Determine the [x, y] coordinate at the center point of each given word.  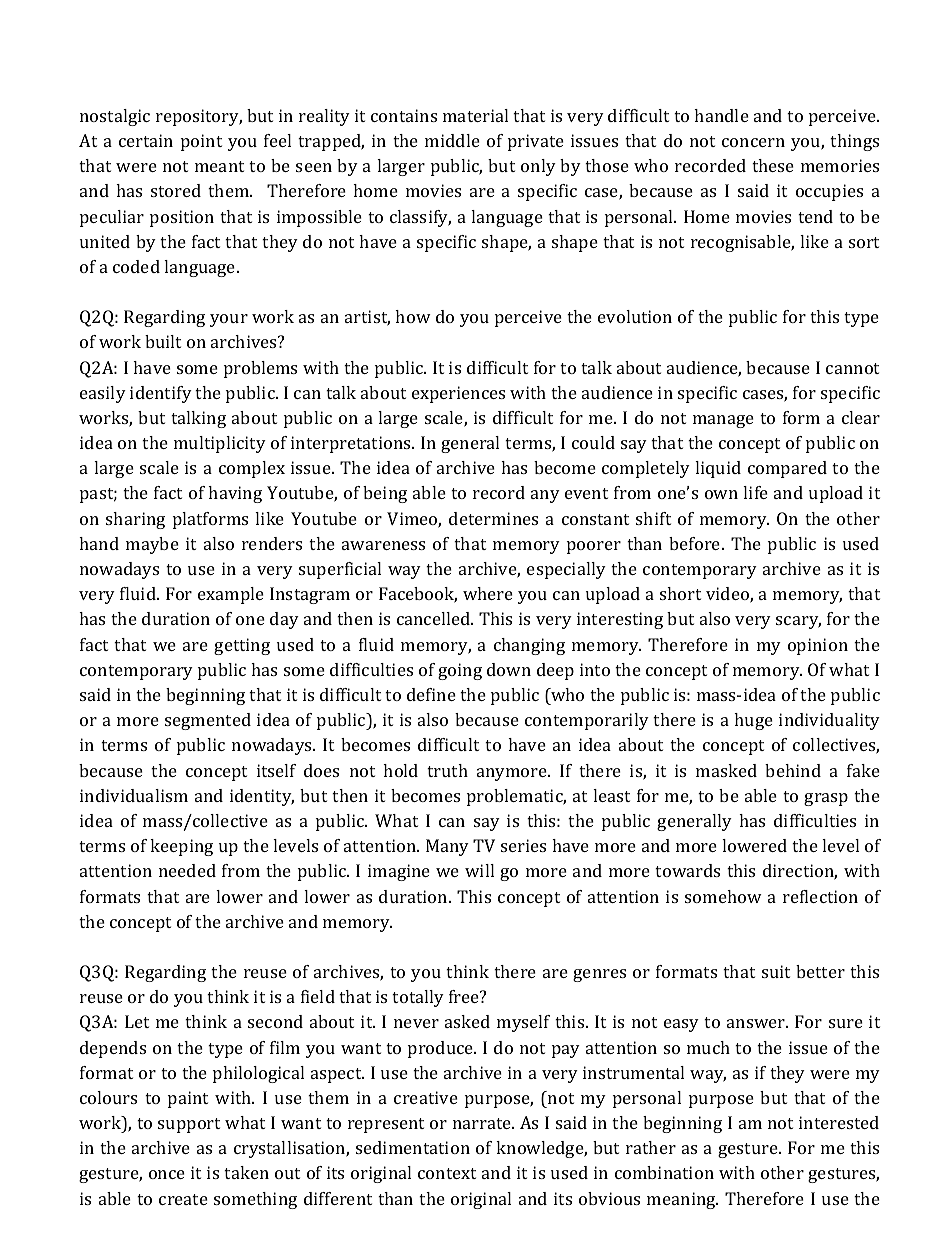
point [201, 142]
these [773, 165]
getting [242, 646]
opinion [818, 646]
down [509, 669]
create [183, 1199]
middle [452, 140]
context [447, 1173]
